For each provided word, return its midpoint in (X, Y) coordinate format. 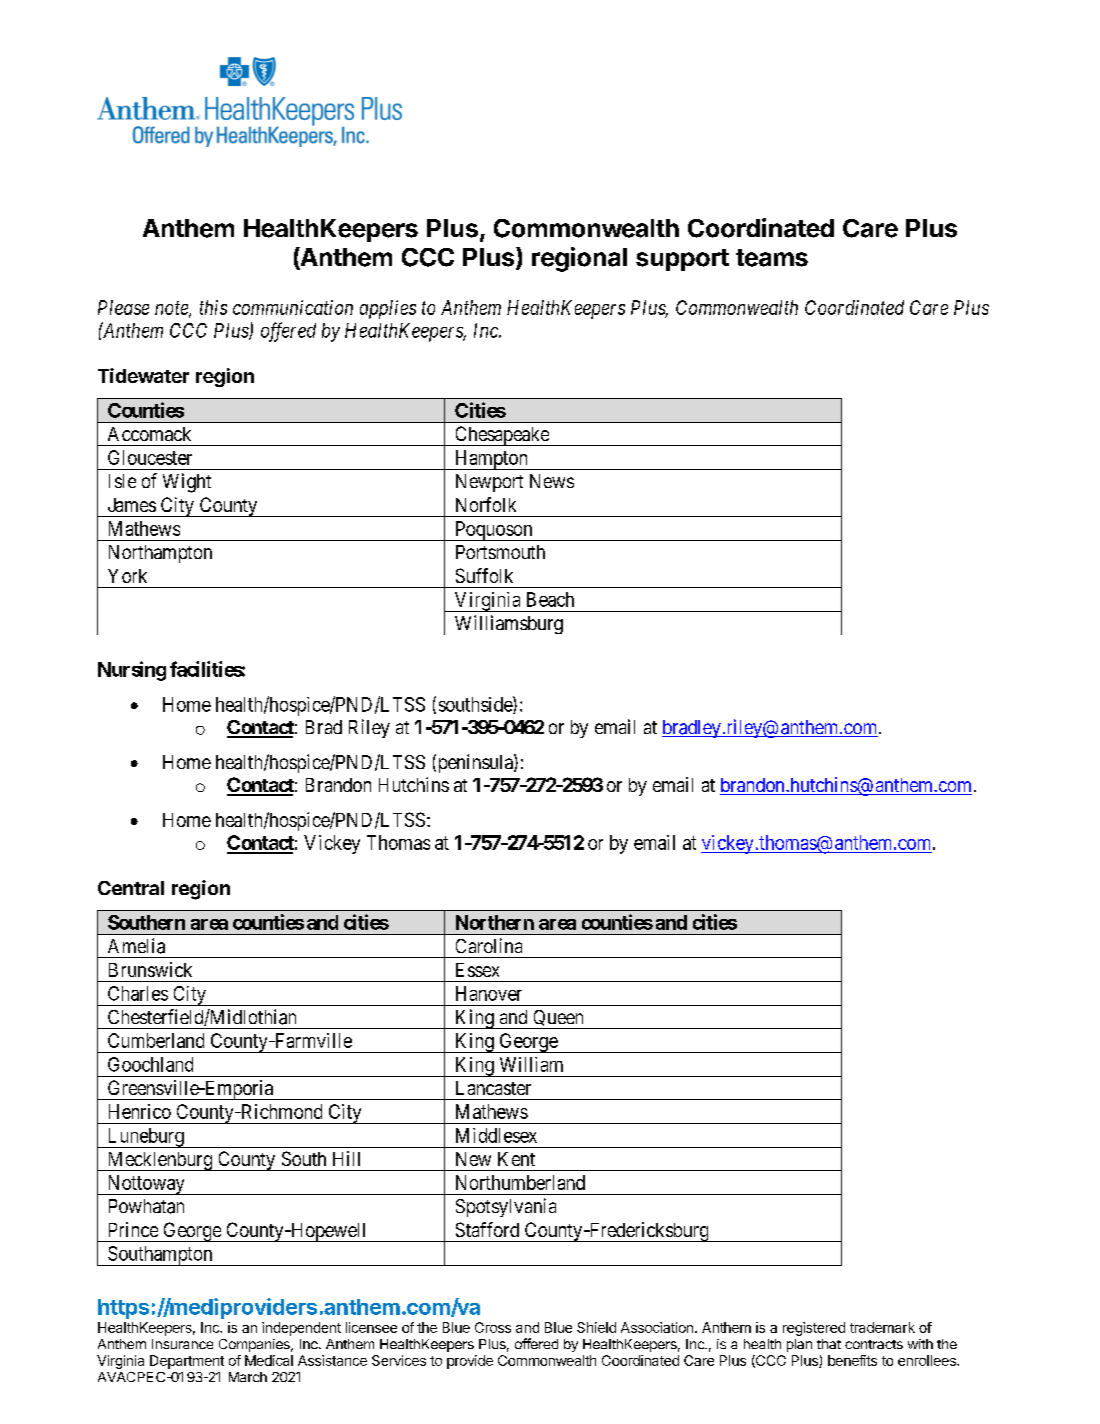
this (213, 307)
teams (772, 258)
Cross (493, 1327)
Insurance (182, 1344)
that (829, 1344)
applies (388, 309)
